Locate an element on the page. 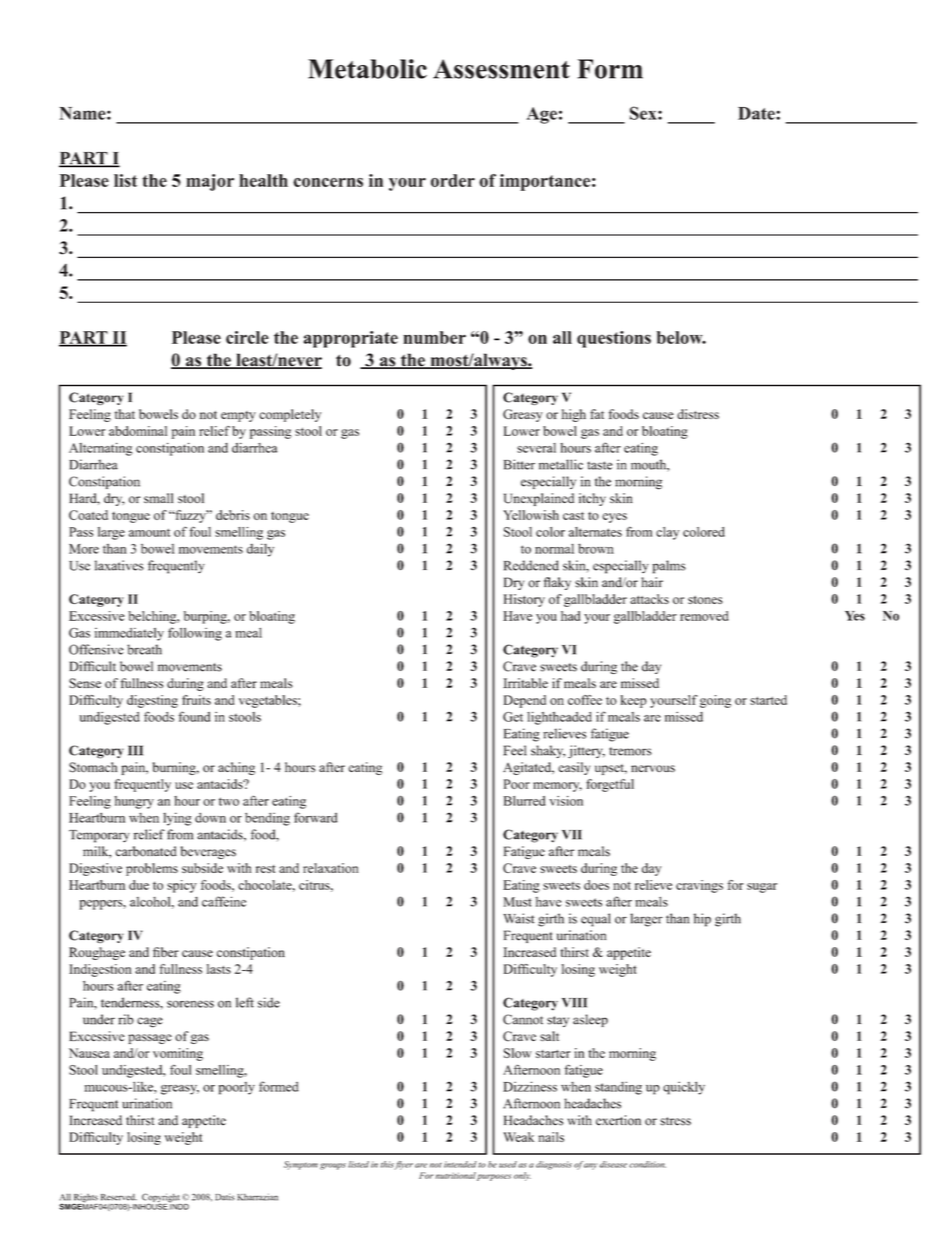 The image size is (952, 1233). number is located at coordinates (434, 337).
